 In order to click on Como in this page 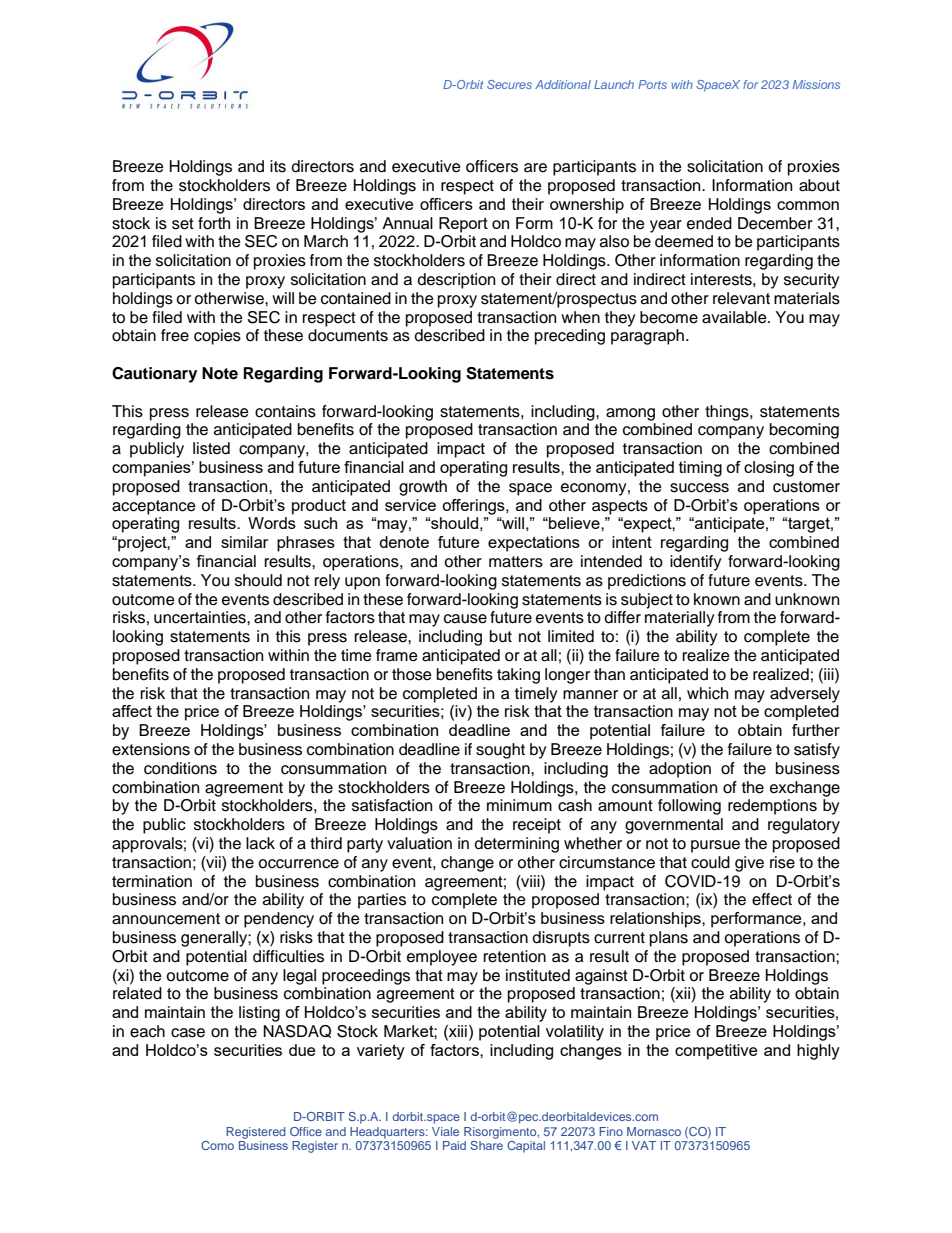, I will do `click(217, 1145)`.
